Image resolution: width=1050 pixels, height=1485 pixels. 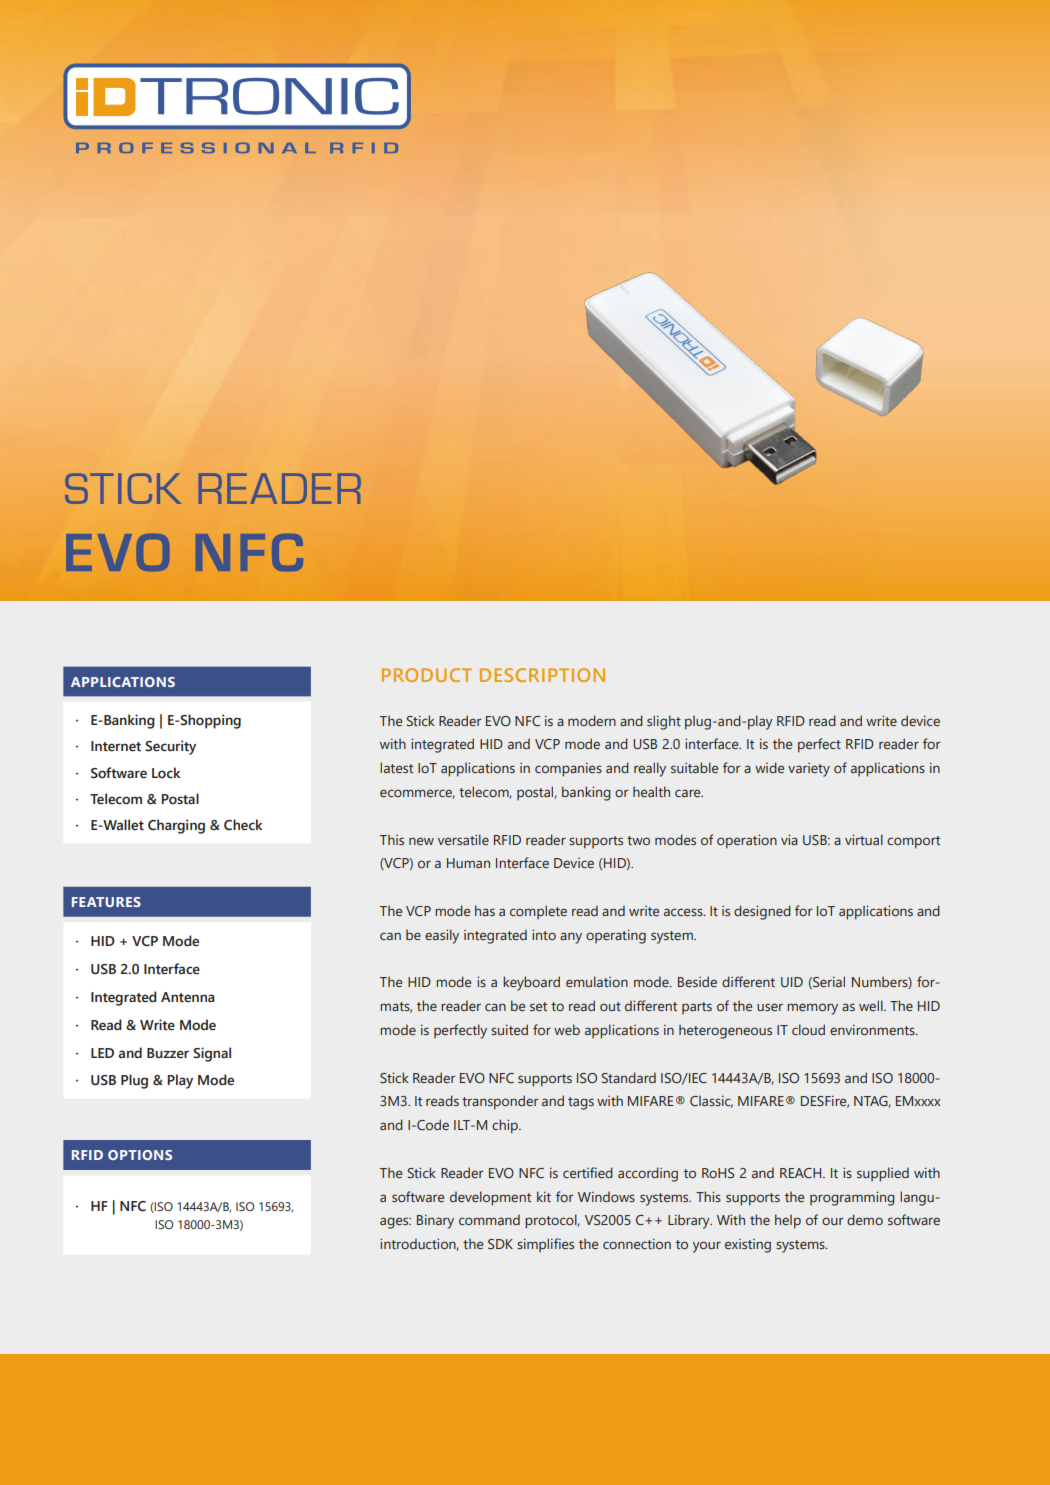 What do you see at coordinates (664, 722) in the image?
I see `slight` at bounding box center [664, 722].
